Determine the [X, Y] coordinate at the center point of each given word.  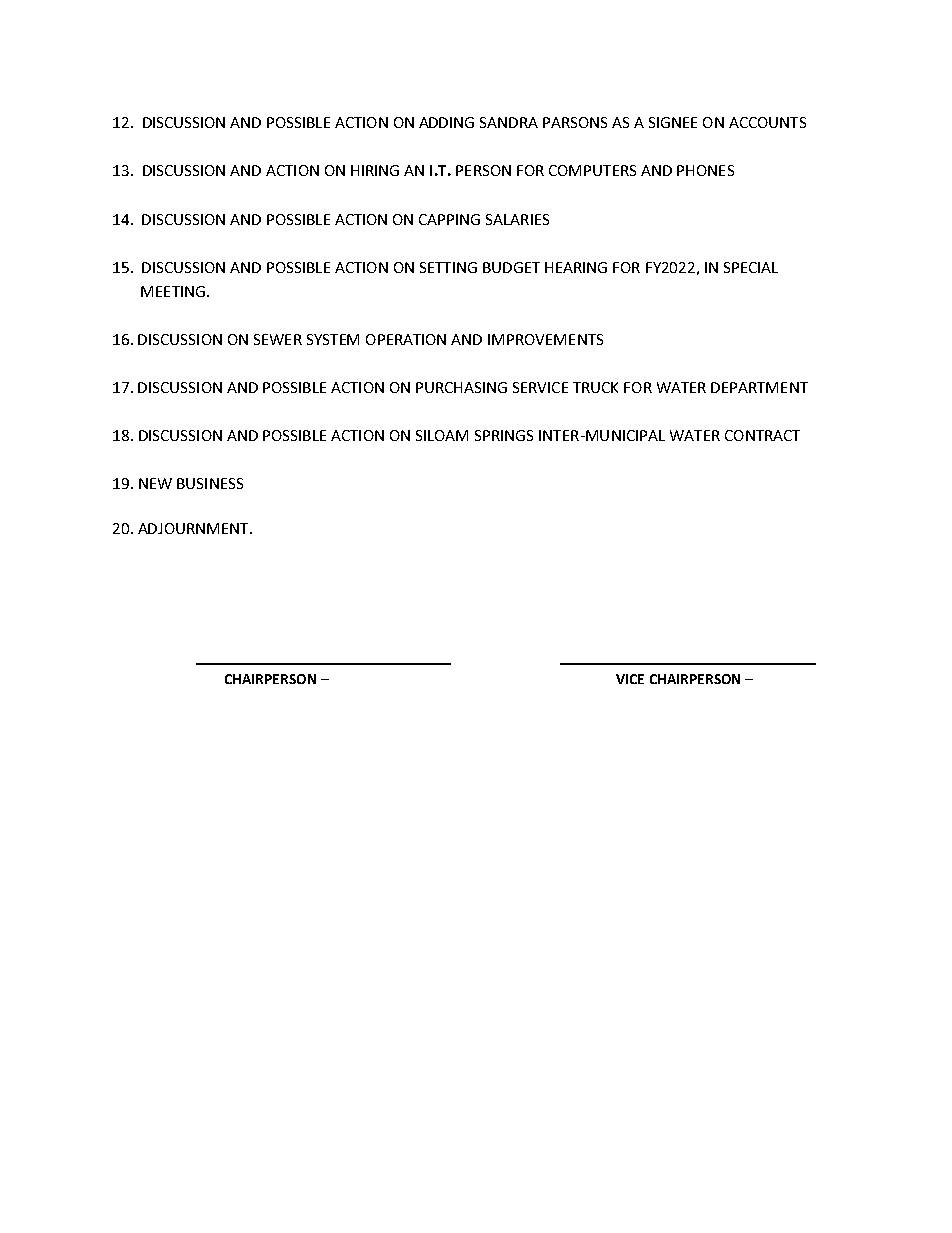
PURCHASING [461, 387]
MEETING [173, 291]
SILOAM [442, 435]
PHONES [705, 170]
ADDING [446, 122]
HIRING [375, 170]
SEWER [278, 339]
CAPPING [449, 219]
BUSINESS [210, 483]
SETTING [448, 267]
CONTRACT [762, 435]
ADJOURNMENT [194, 528]
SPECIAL [751, 267]
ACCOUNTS [767, 122]
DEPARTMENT [759, 387]
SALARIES [517, 219]
